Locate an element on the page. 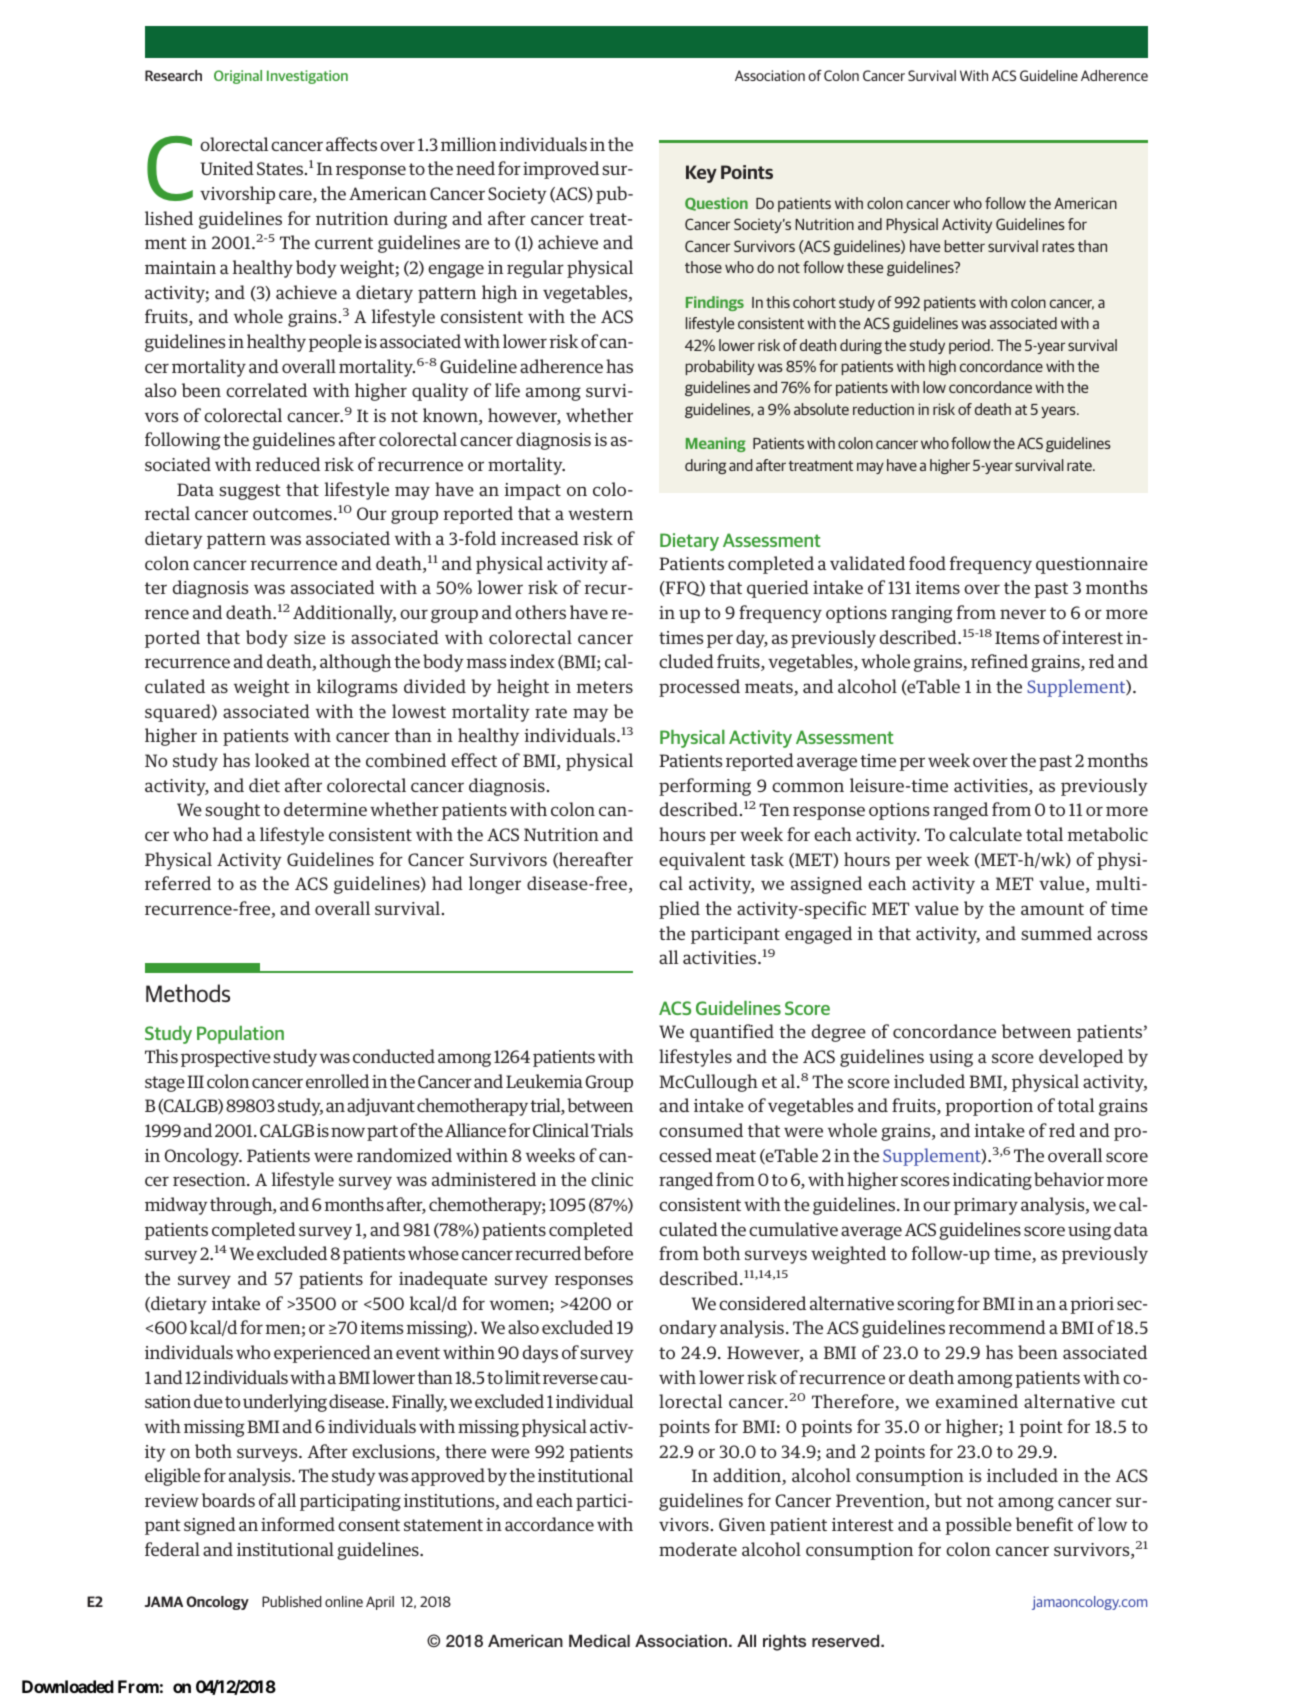  improved is located at coordinates (561, 170).
